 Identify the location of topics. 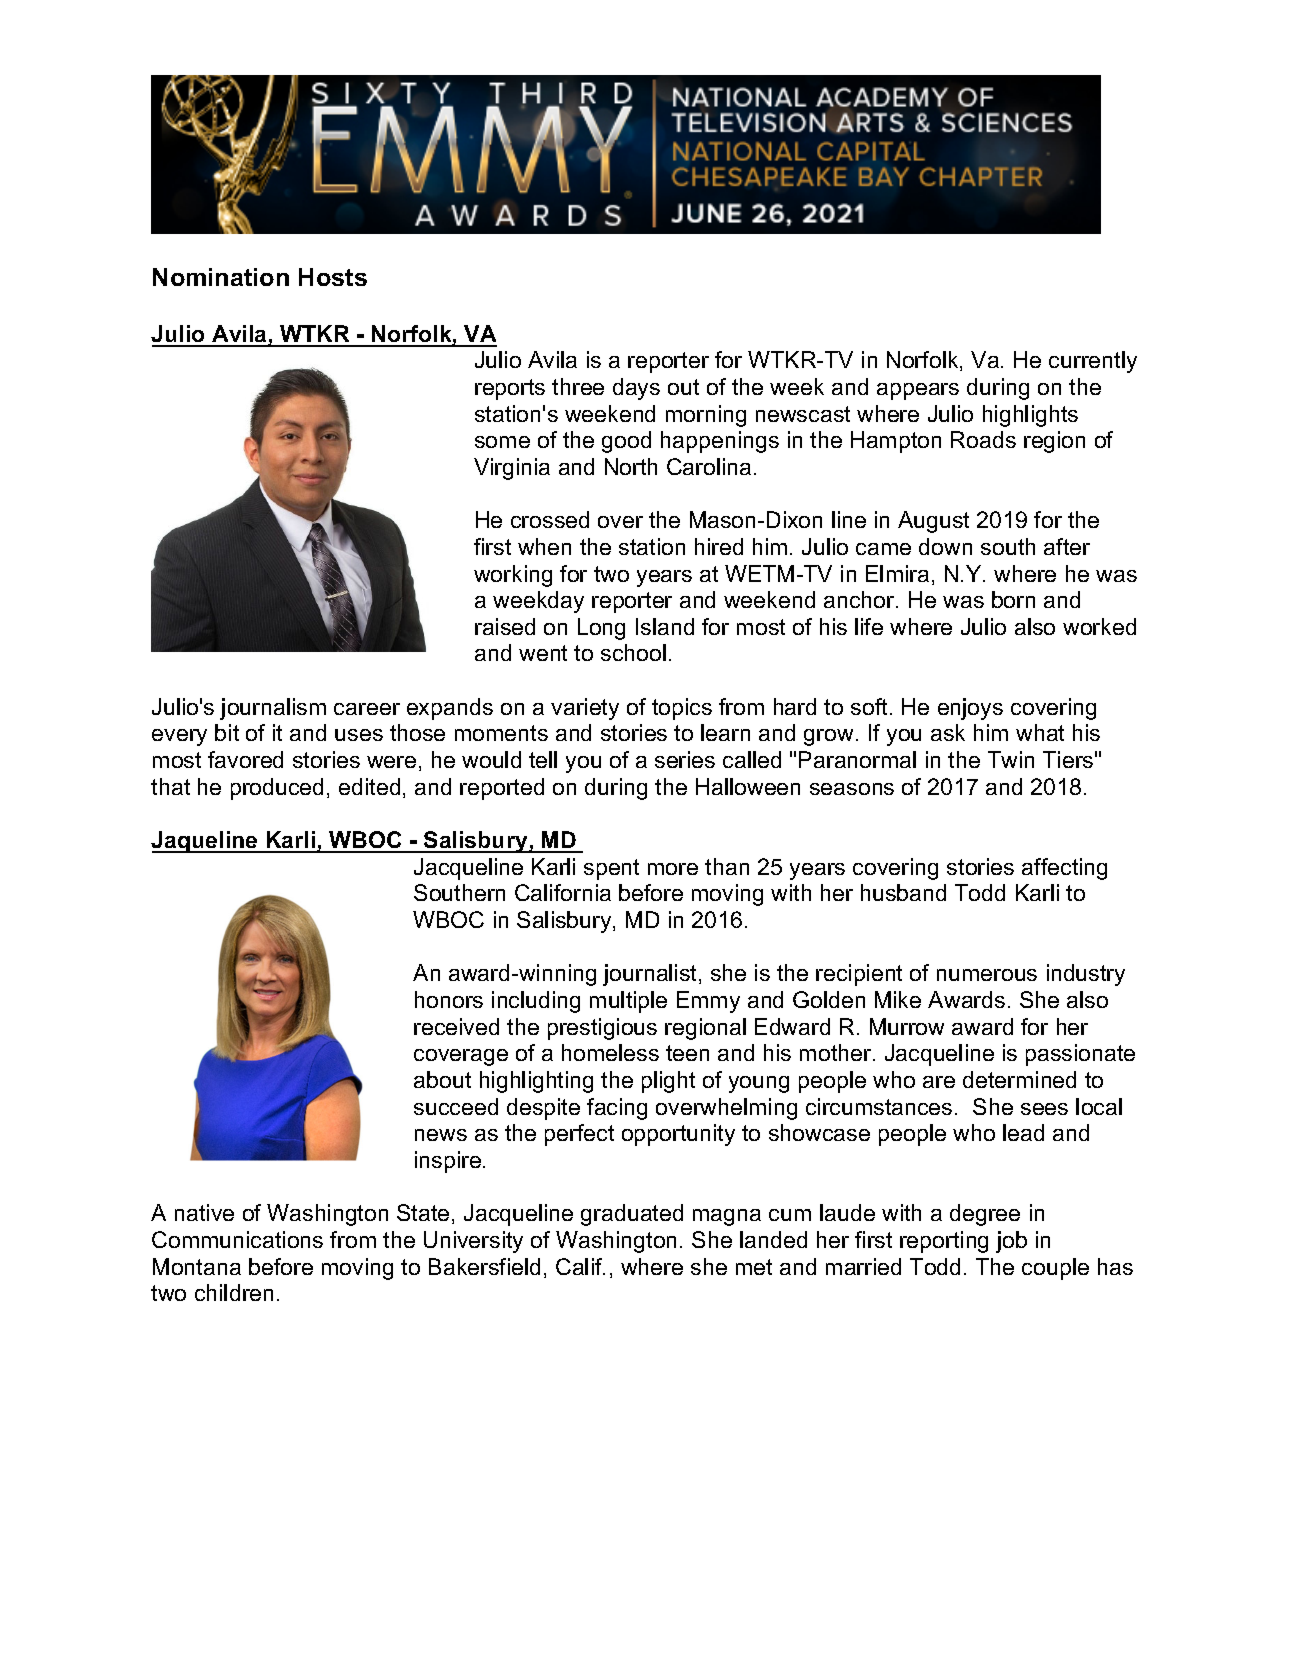
(682, 709).
